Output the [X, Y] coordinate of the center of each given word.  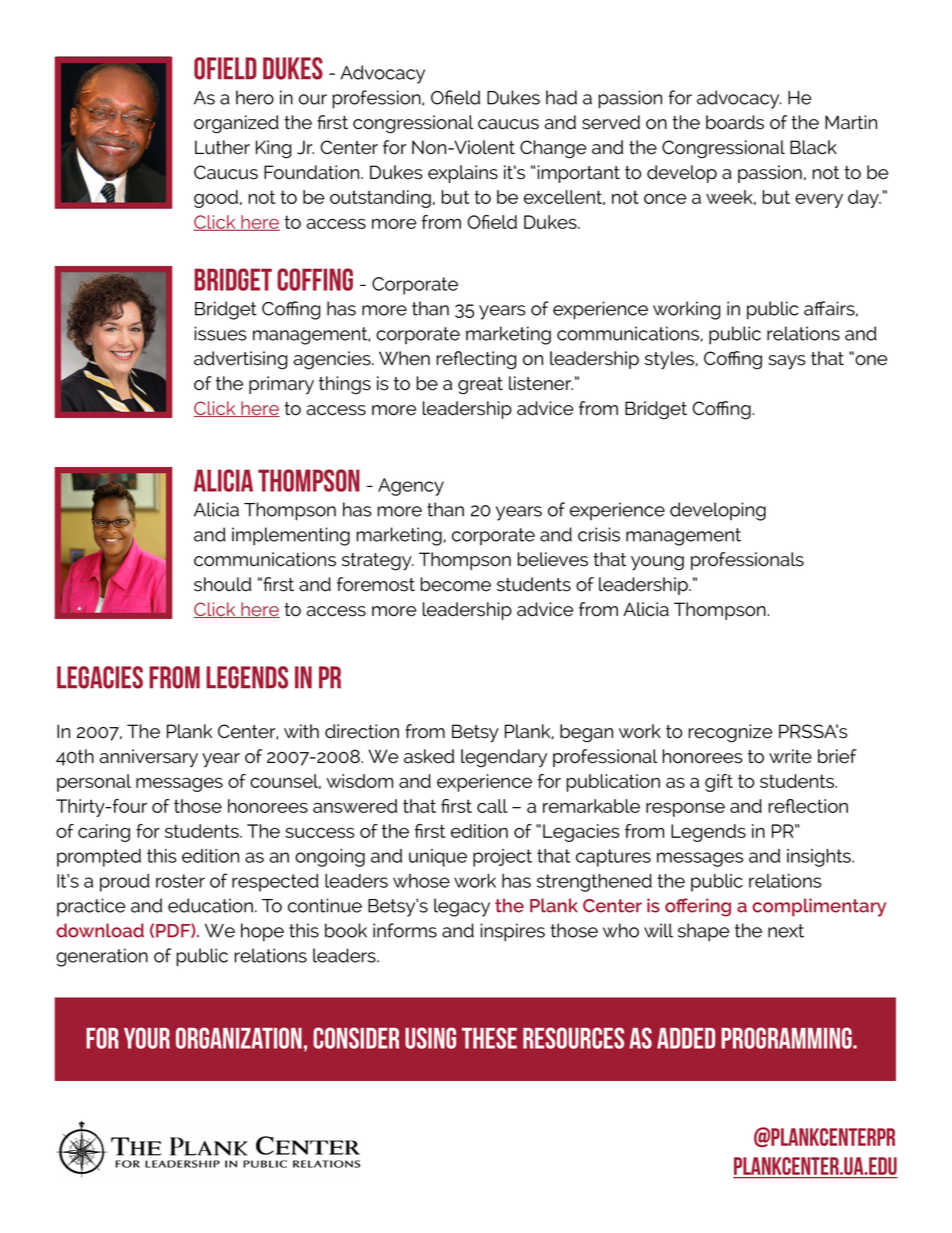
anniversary [149, 758]
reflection [808, 806]
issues [220, 333]
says [786, 362]
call [492, 806]
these [489, 1038]
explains [463, 174]
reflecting [476, 360]
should [222, 584]
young [657, 563]
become [455, 584]
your [147, 1038]
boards [735, 122]
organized [236, 124]
